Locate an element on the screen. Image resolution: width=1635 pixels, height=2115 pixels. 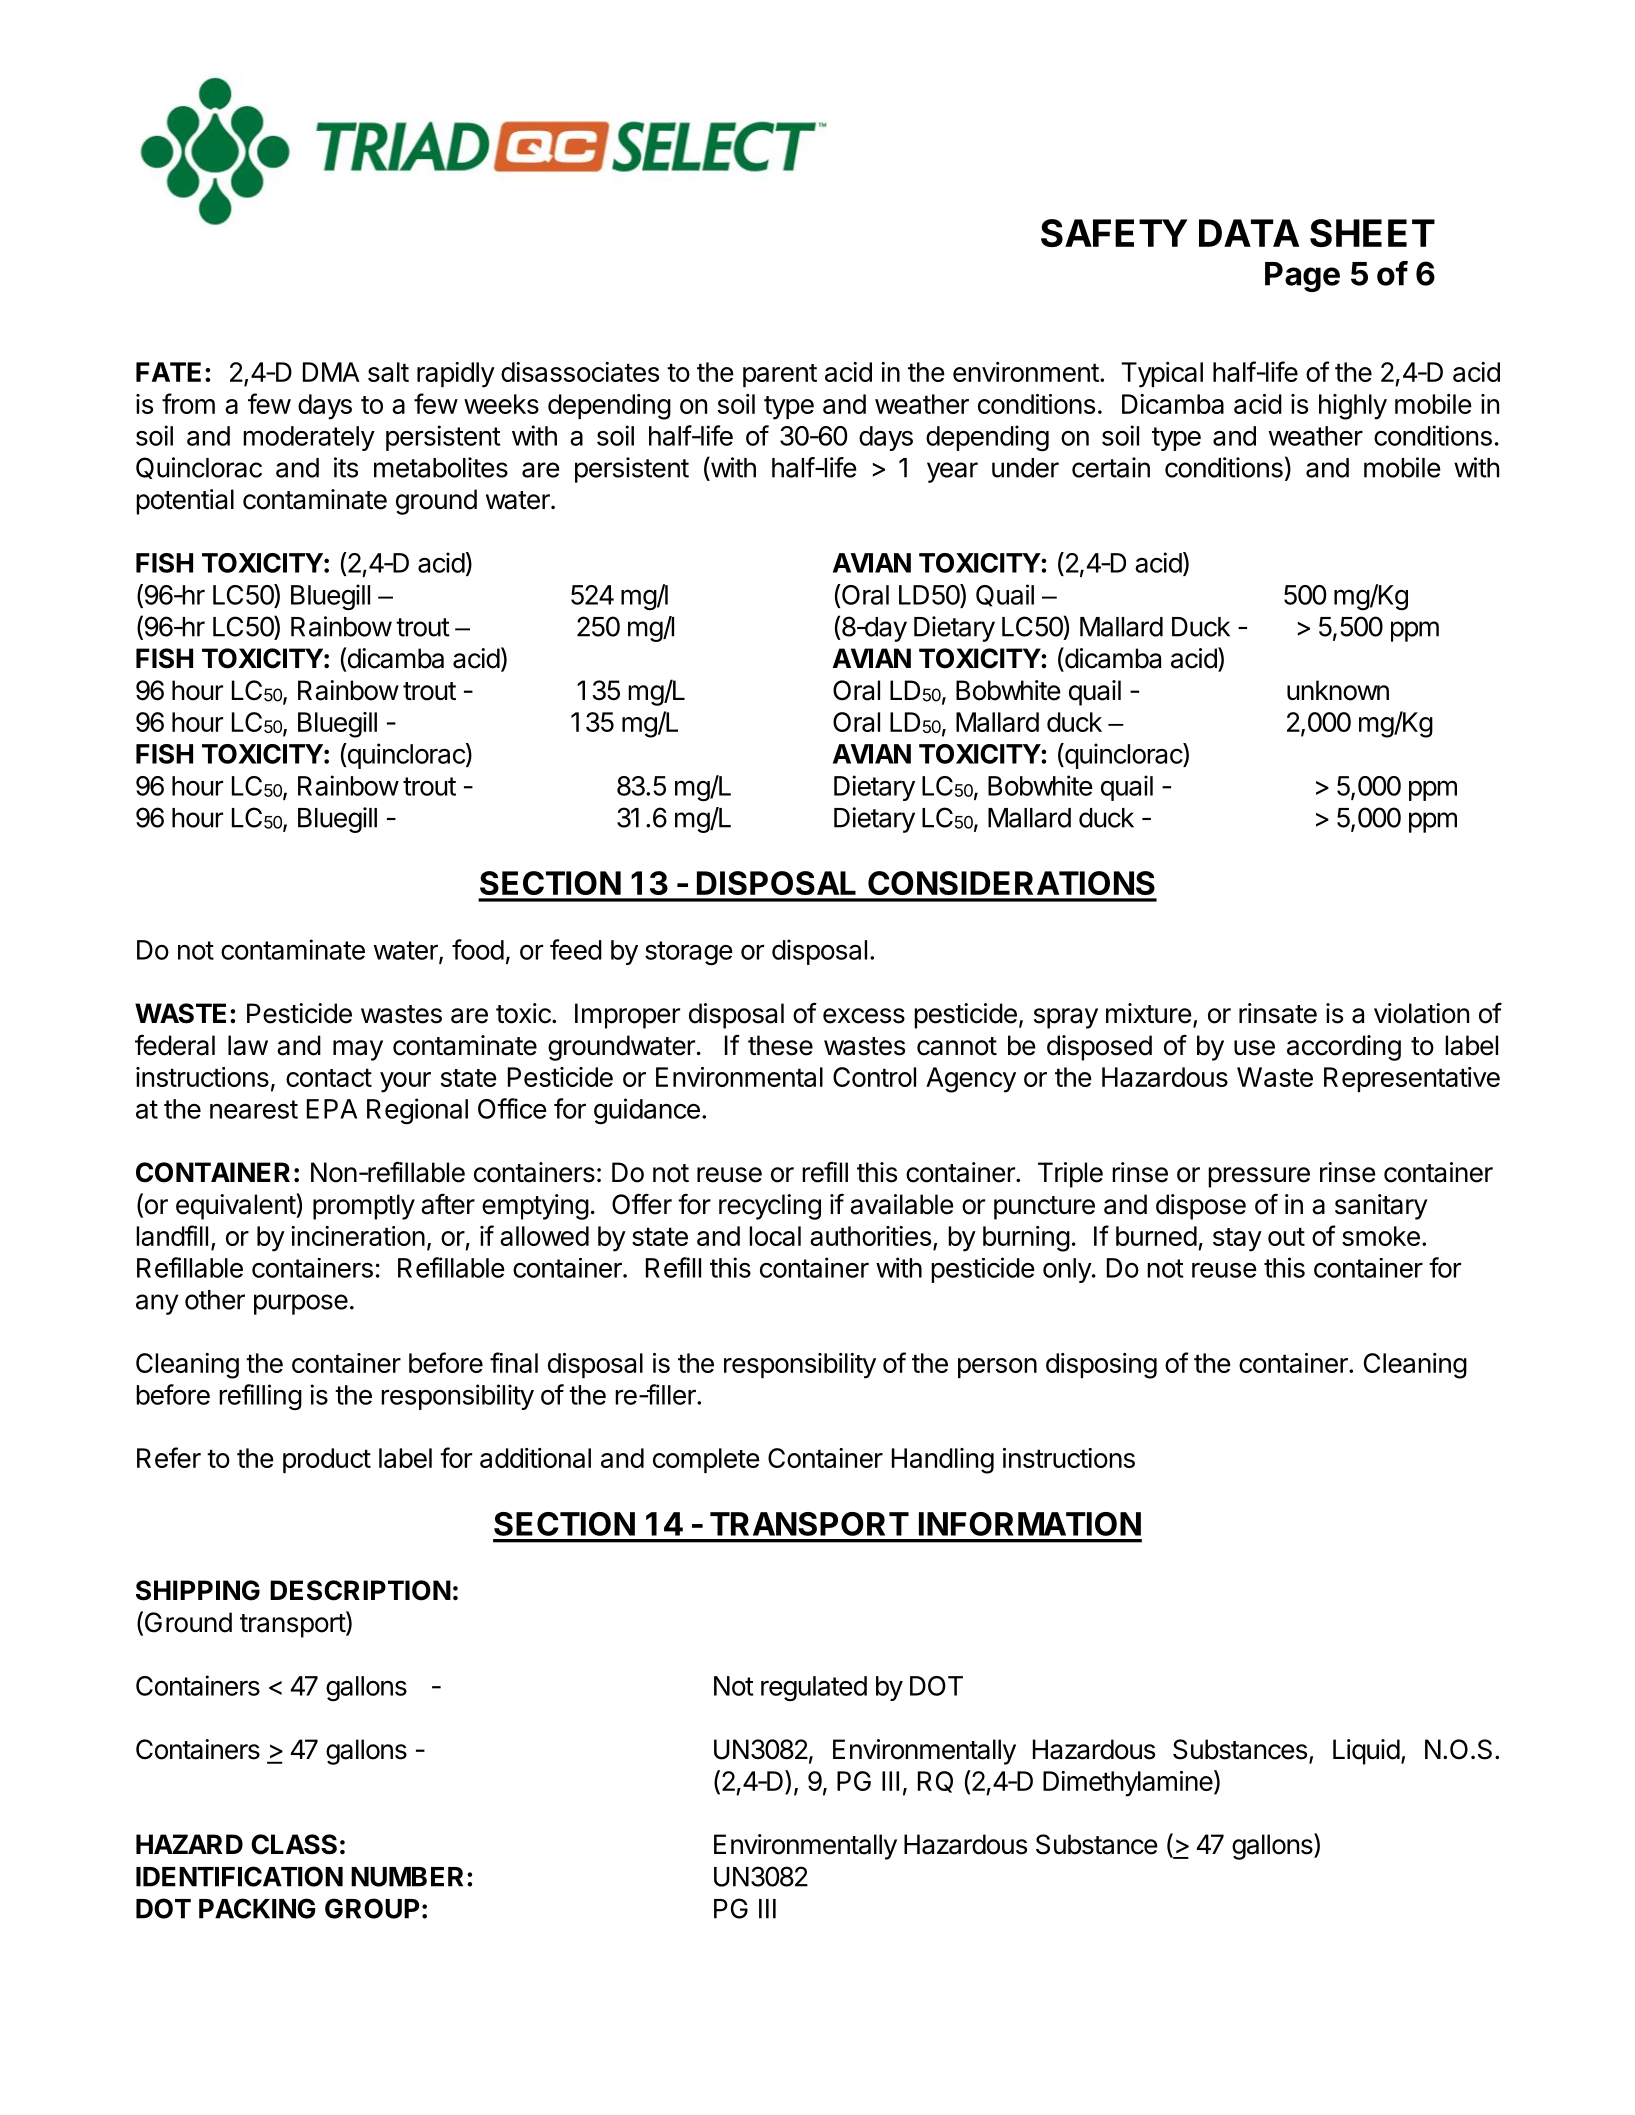
parent is located at coordinates (780, 375).
